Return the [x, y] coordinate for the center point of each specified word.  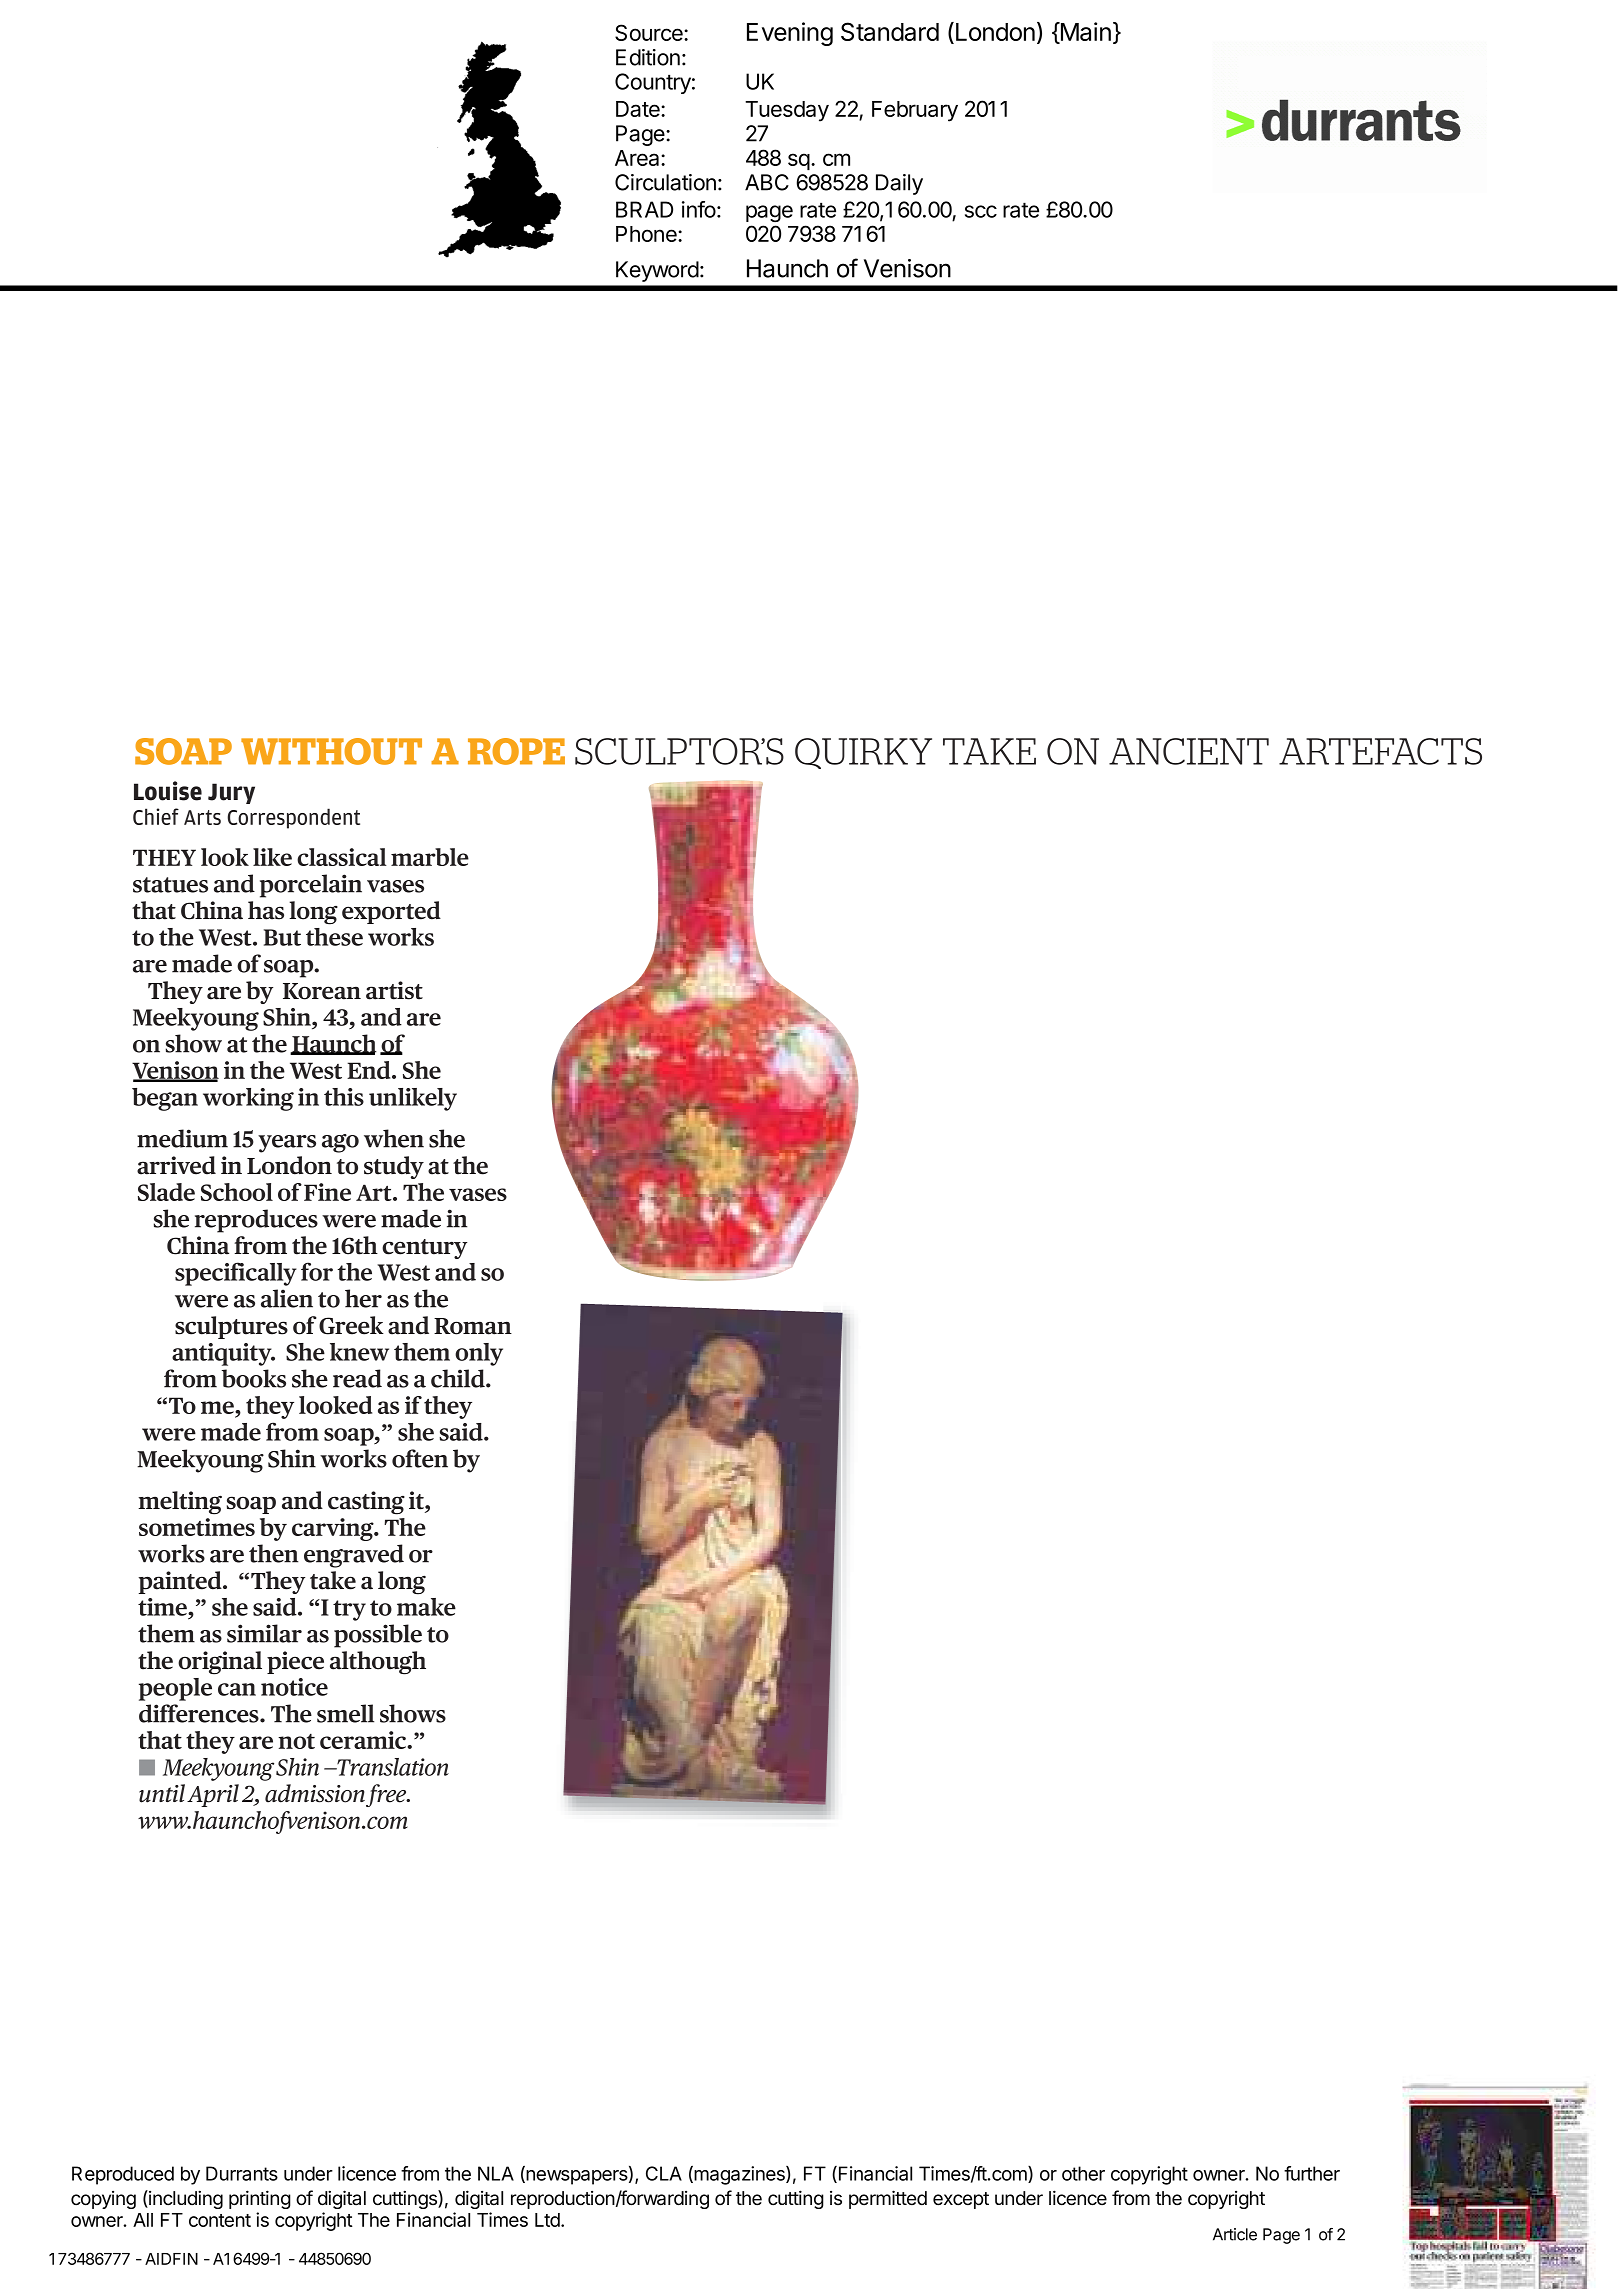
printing [260, 2199]
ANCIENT [1189, 751]
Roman [473, 1326]
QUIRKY [863, 753]
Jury [231, 793]
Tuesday [787, 111]
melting [180, 1503]
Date [639, 109]
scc [981, 211]
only [479, 1354]
